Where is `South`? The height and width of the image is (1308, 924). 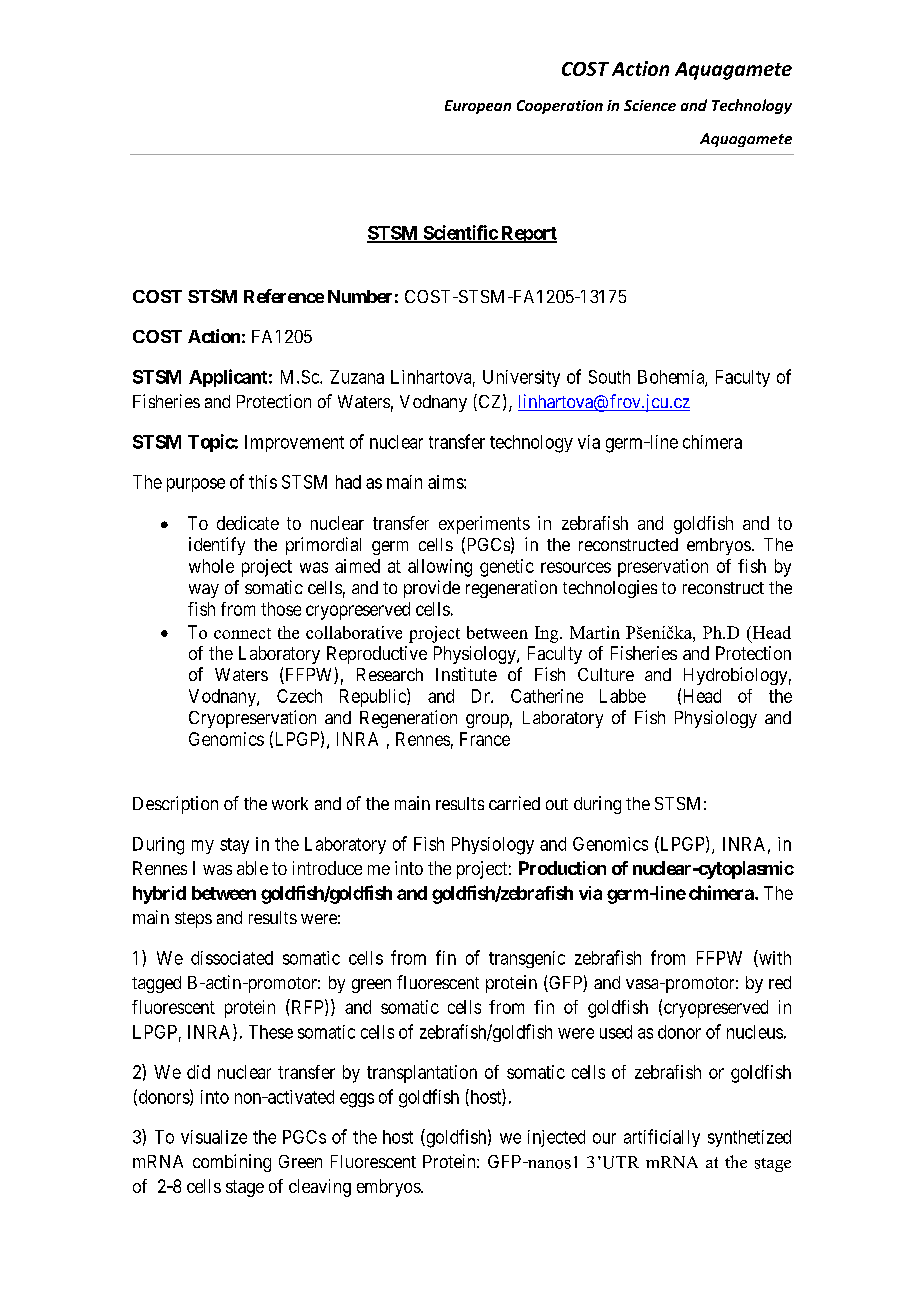
South is located at coordinates (609, 377).
